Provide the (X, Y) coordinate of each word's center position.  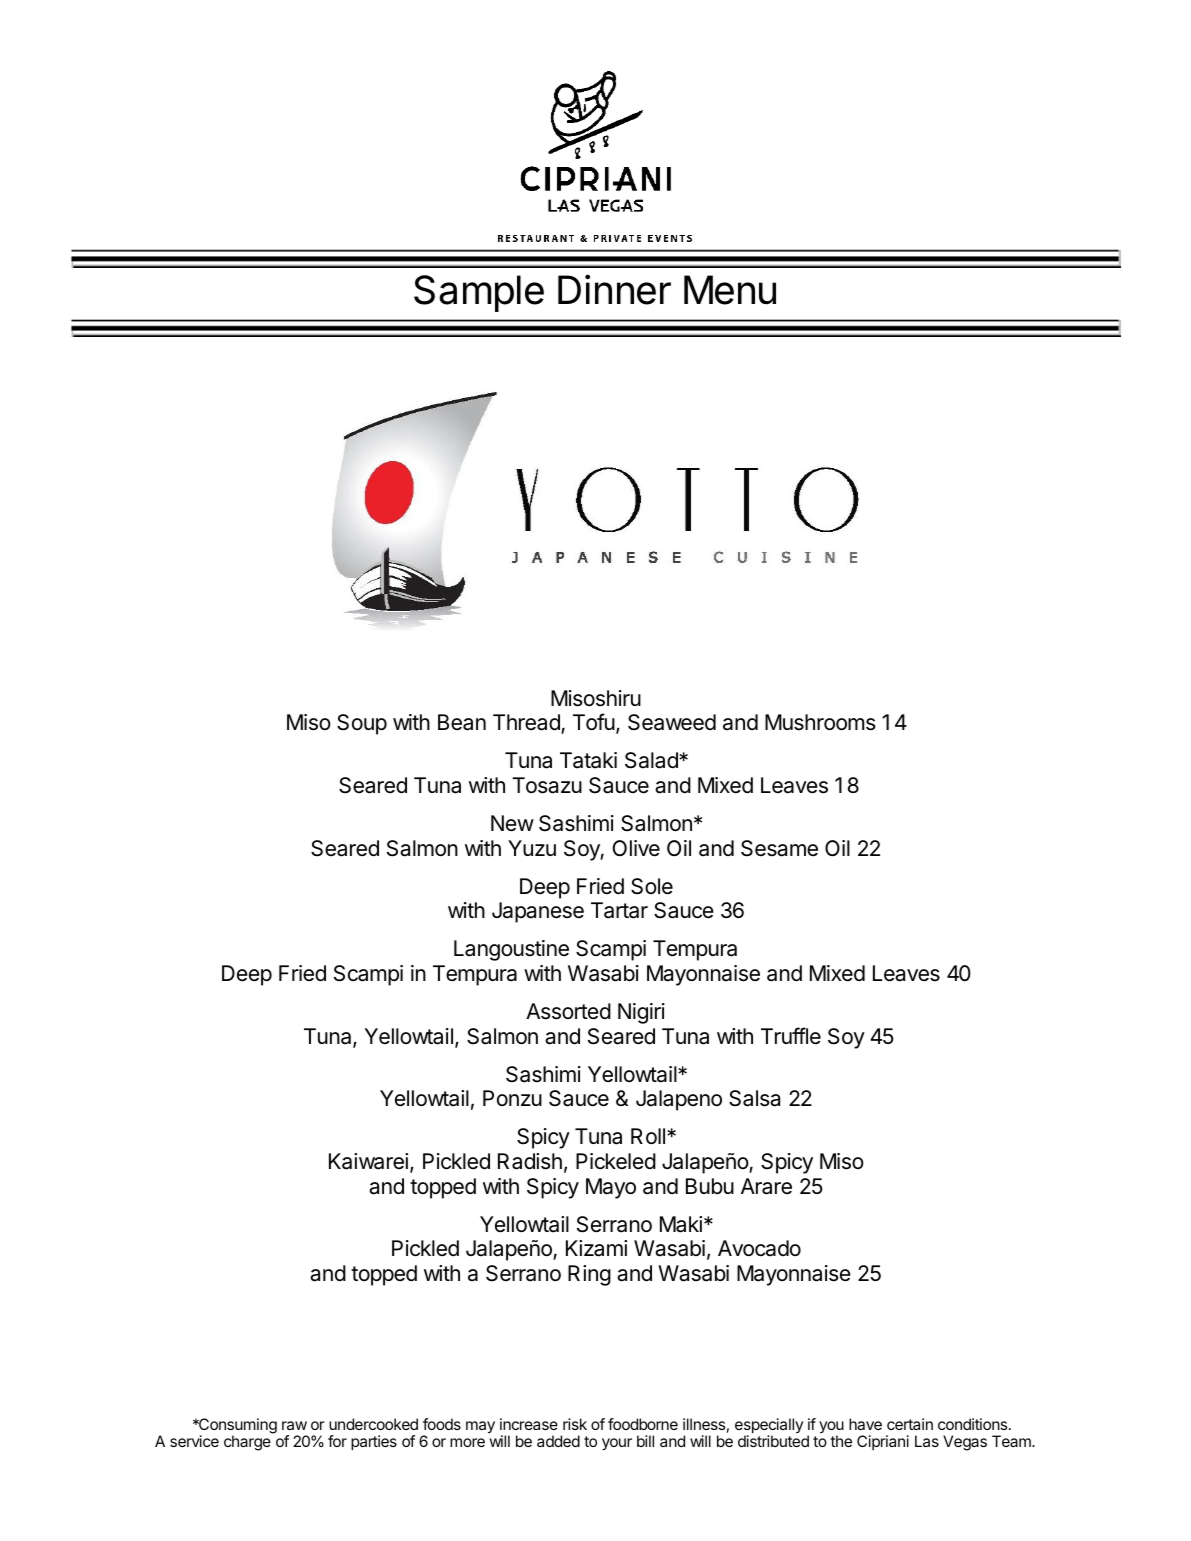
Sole (652, 886)
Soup (362, 724)
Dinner (614, 289)
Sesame (779, 848)
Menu (730, 290)
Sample (479, 293)
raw (294, 1425)
